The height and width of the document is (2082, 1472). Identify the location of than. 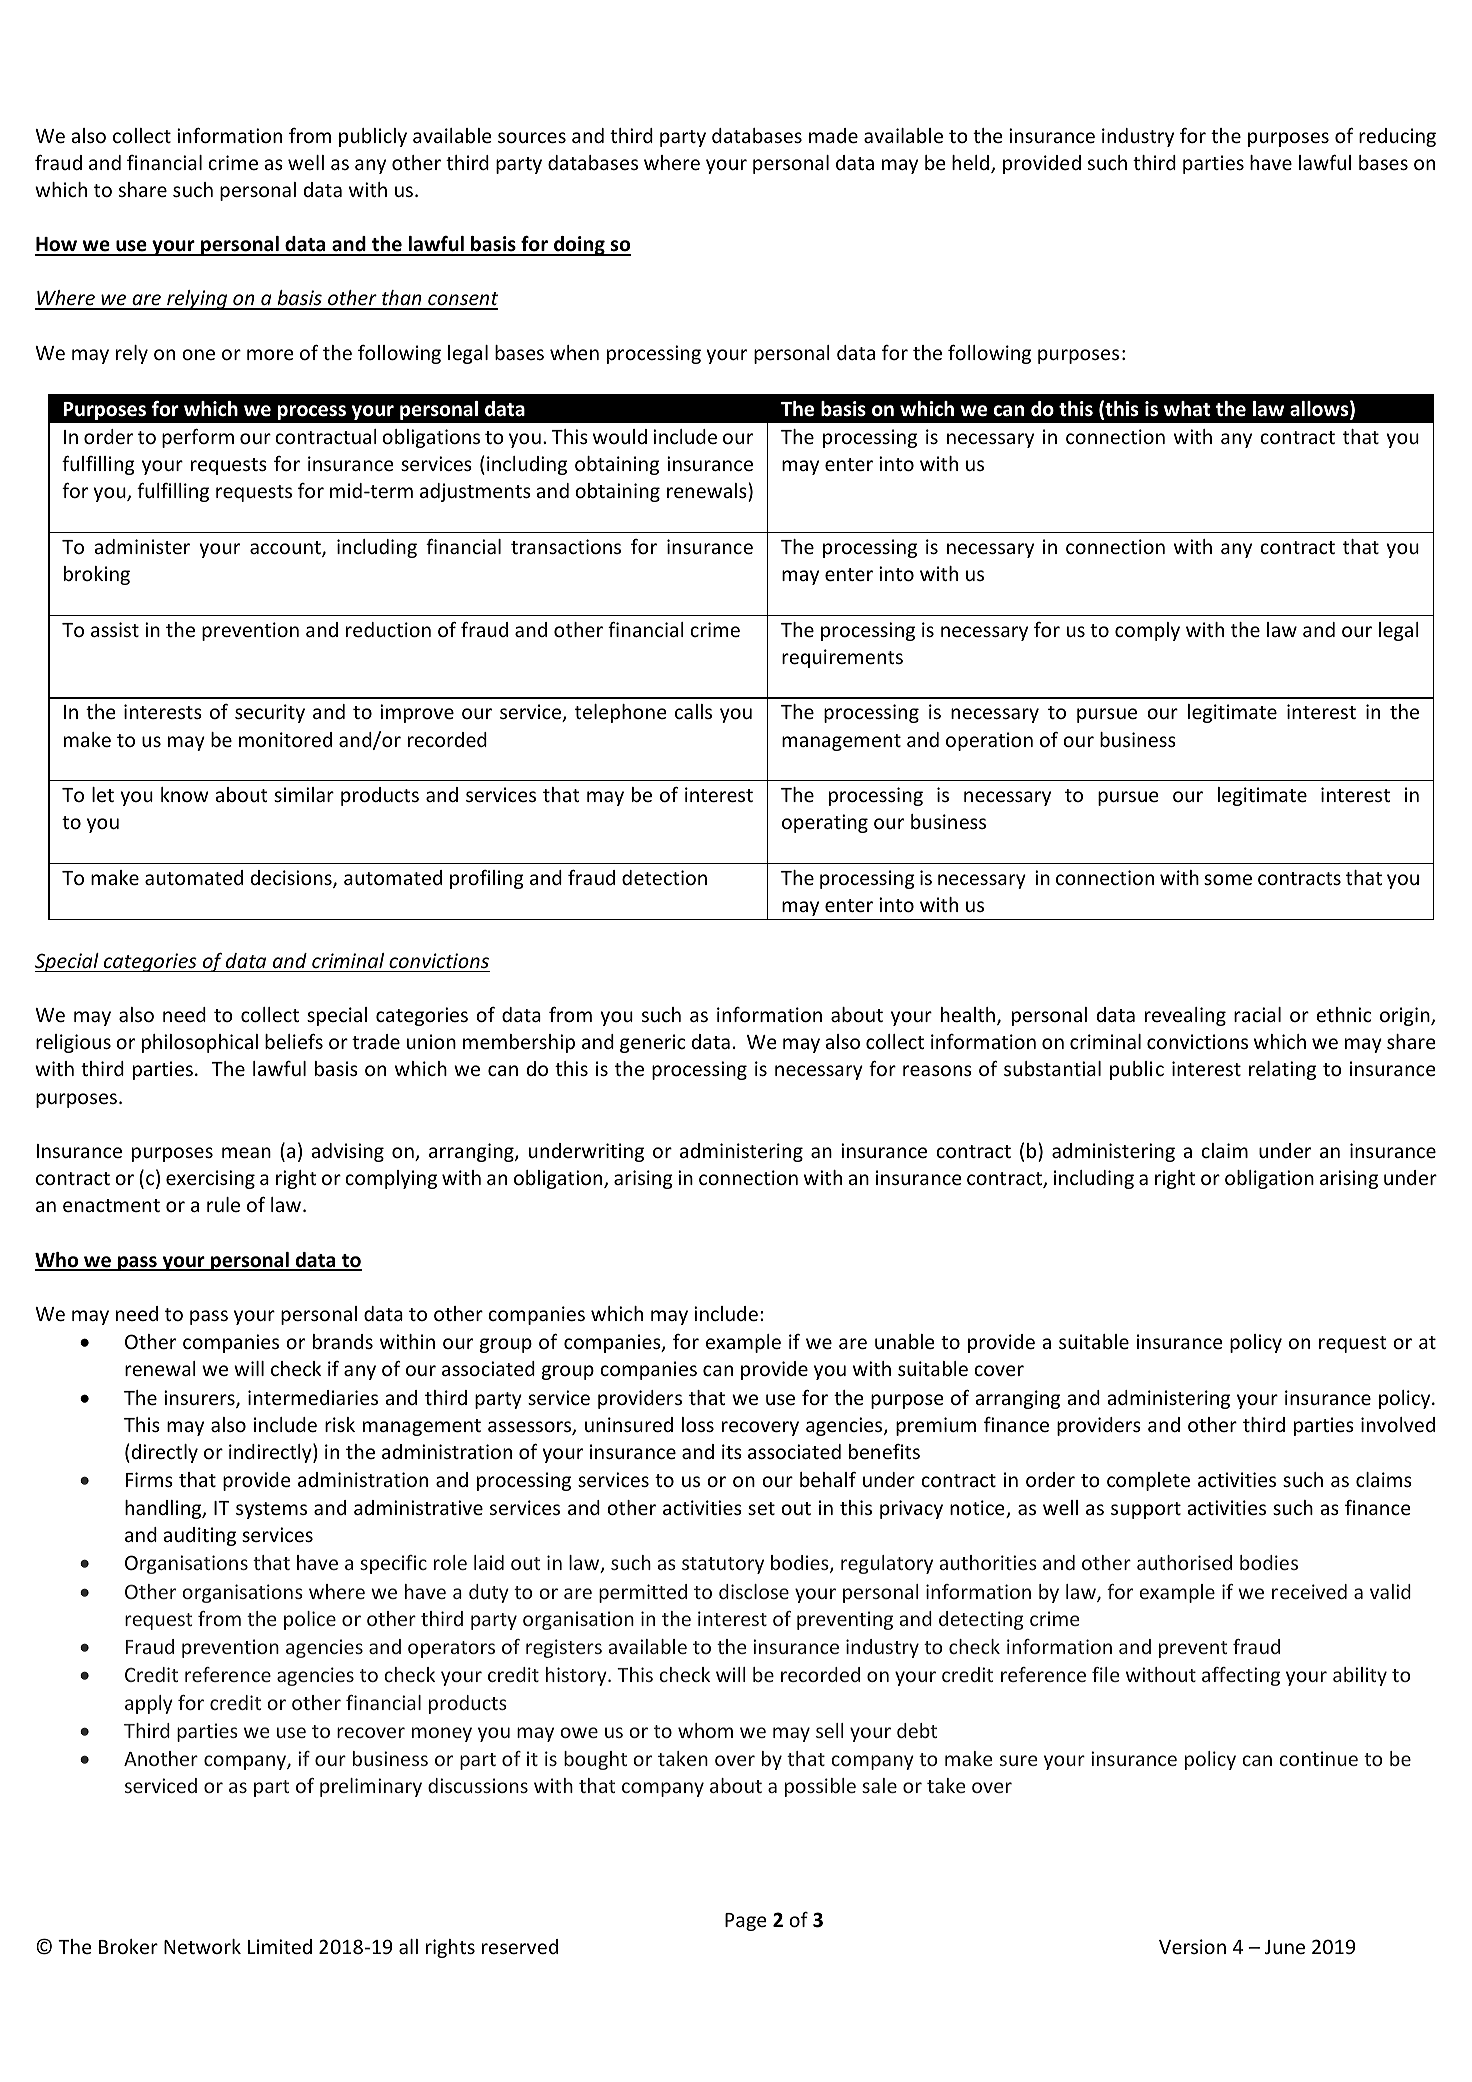
(402, 299).
